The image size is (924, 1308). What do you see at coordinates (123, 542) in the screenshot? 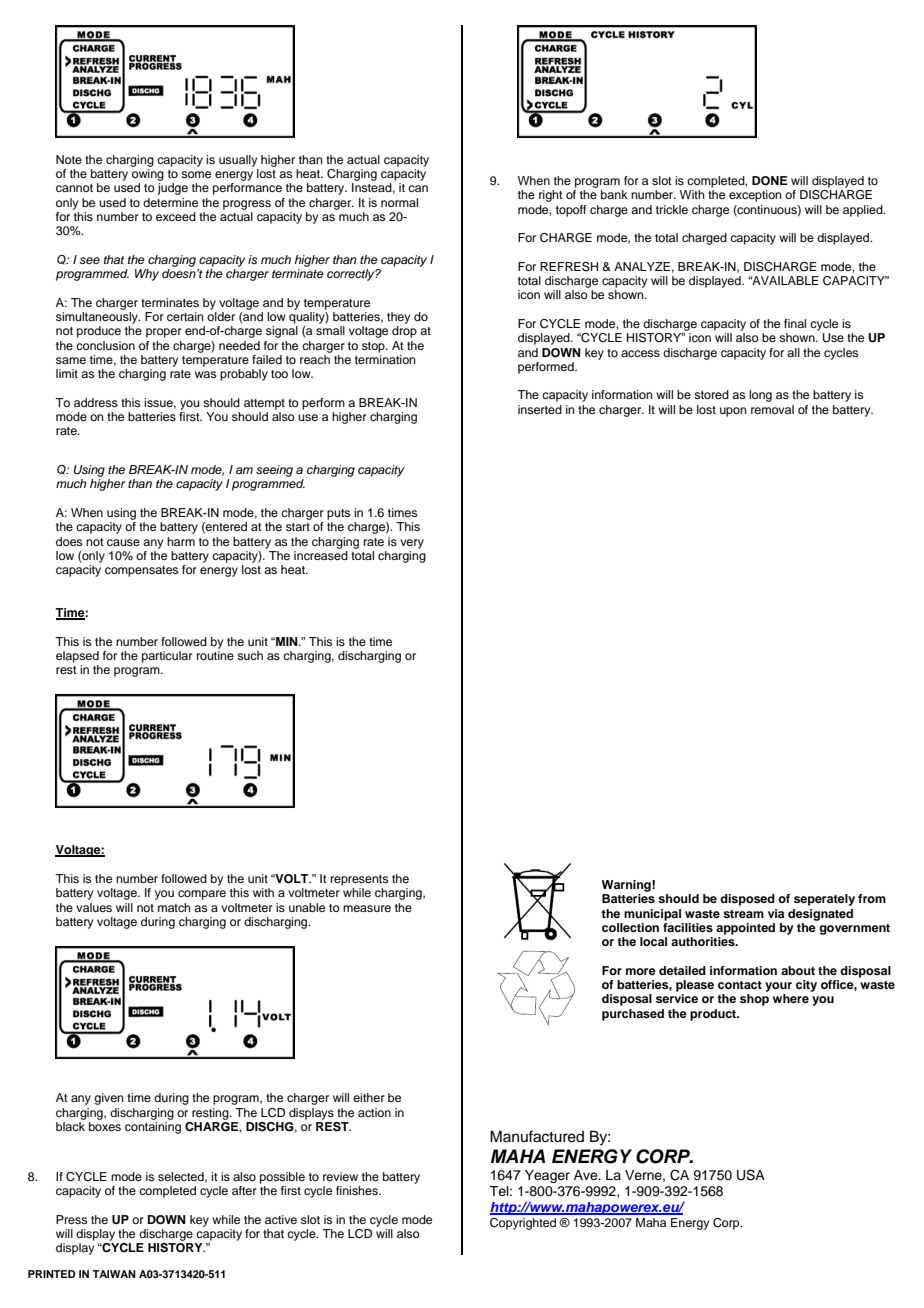
I see `cause` at bounding box center [123, 542].
